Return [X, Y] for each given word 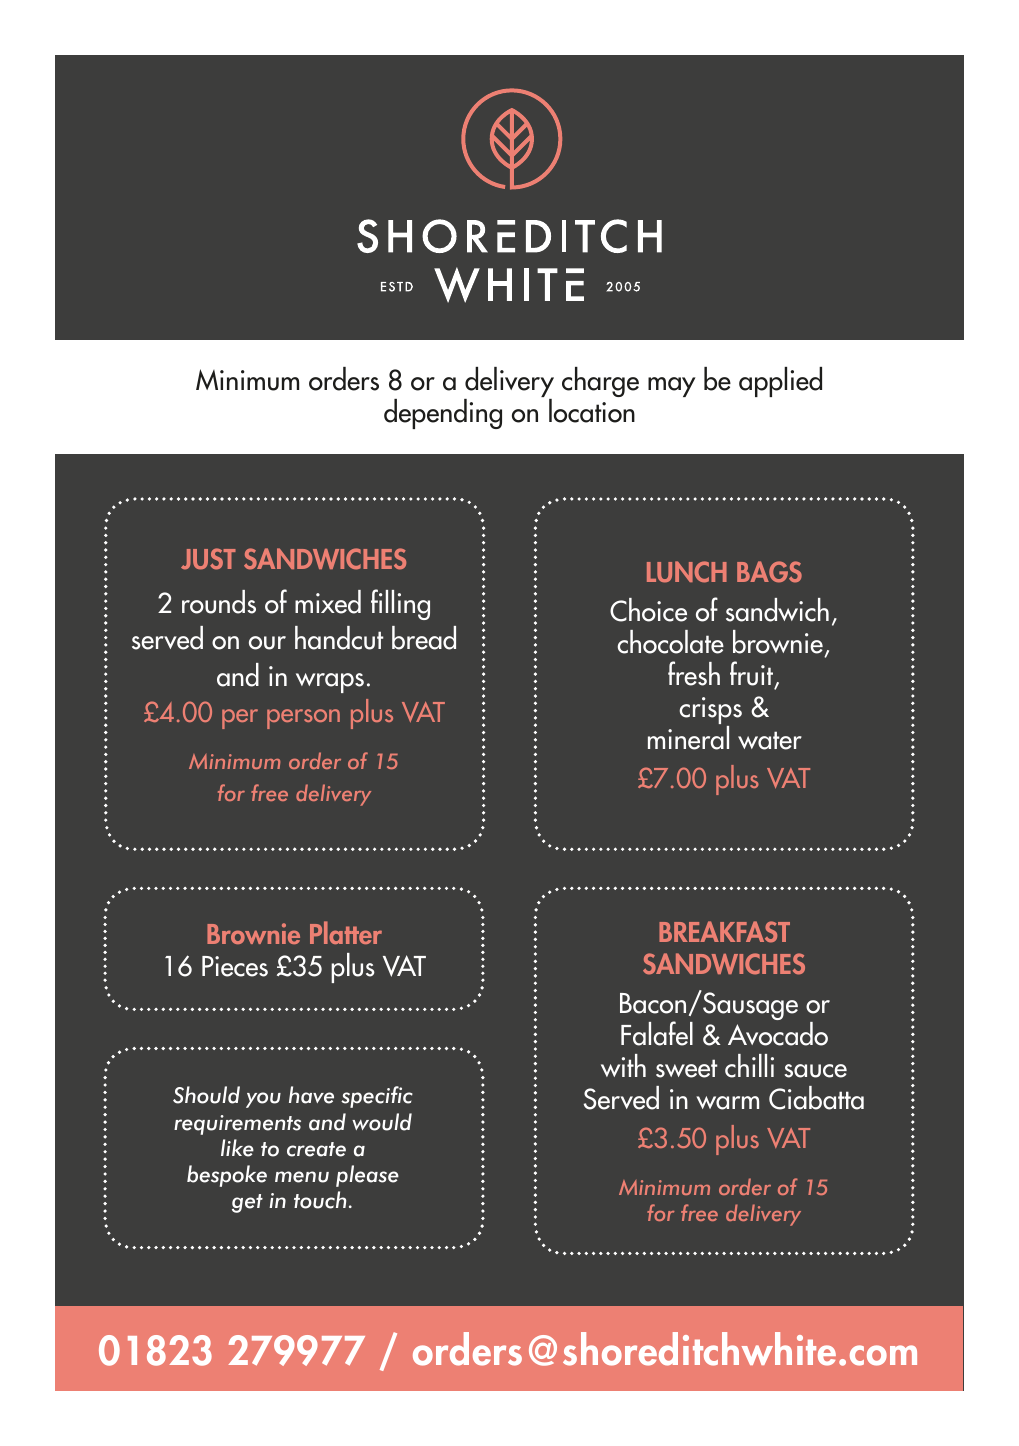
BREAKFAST [724, 932]
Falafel [657, 1033]
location [592, 411]
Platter [346, 932]
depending [443, 414]
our [267, 643]
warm [727, 1103]
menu [302, 1177]
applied [780, 382]
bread [424, 638]
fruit [753, 675]
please [367, 1176]
